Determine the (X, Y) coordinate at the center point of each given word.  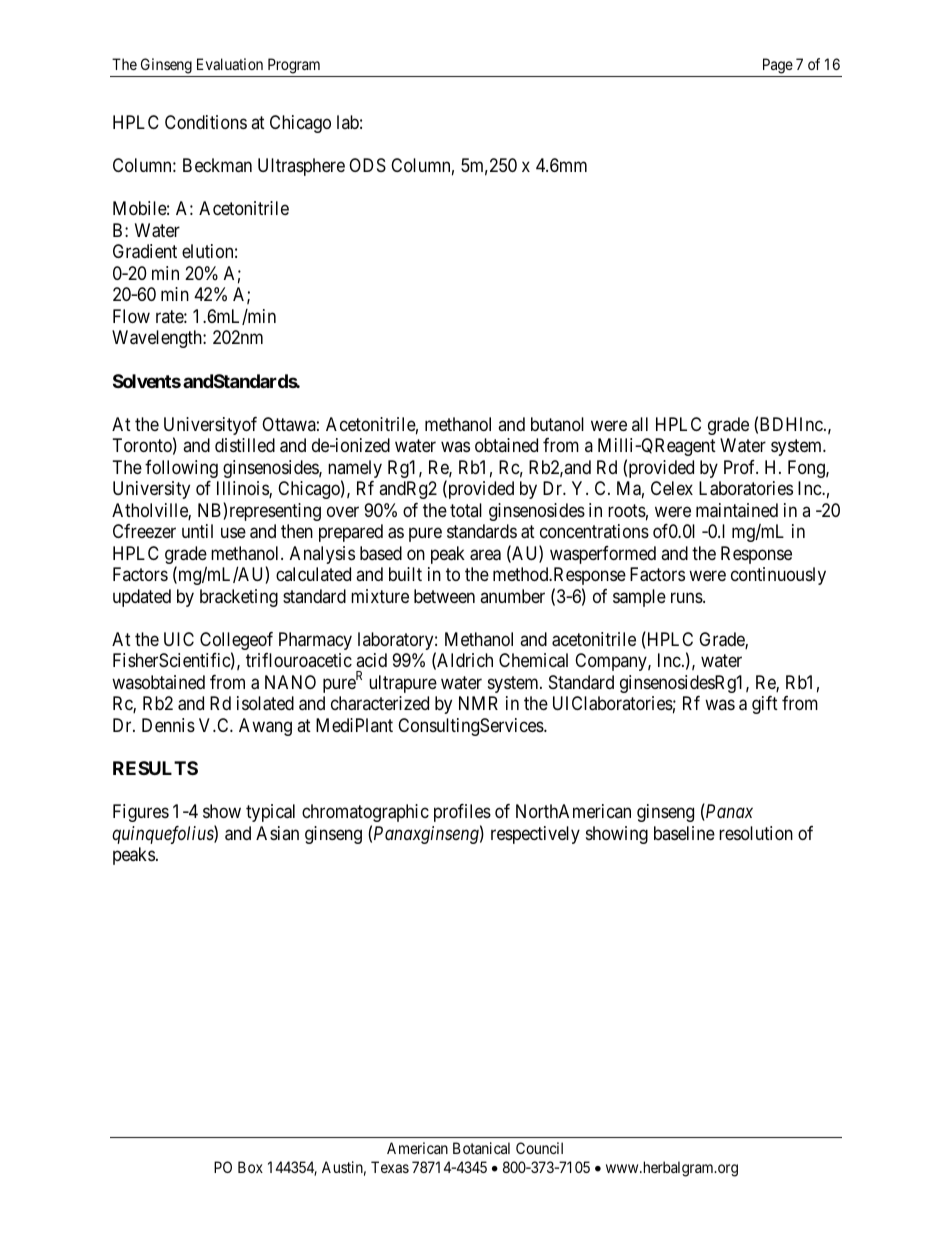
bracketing (239, 598)
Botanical (481, 1148)
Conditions (206, 122)
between (444, 596)
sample (639, 598)
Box (250, 1167)
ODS (367, 165)
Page (778, 66)
